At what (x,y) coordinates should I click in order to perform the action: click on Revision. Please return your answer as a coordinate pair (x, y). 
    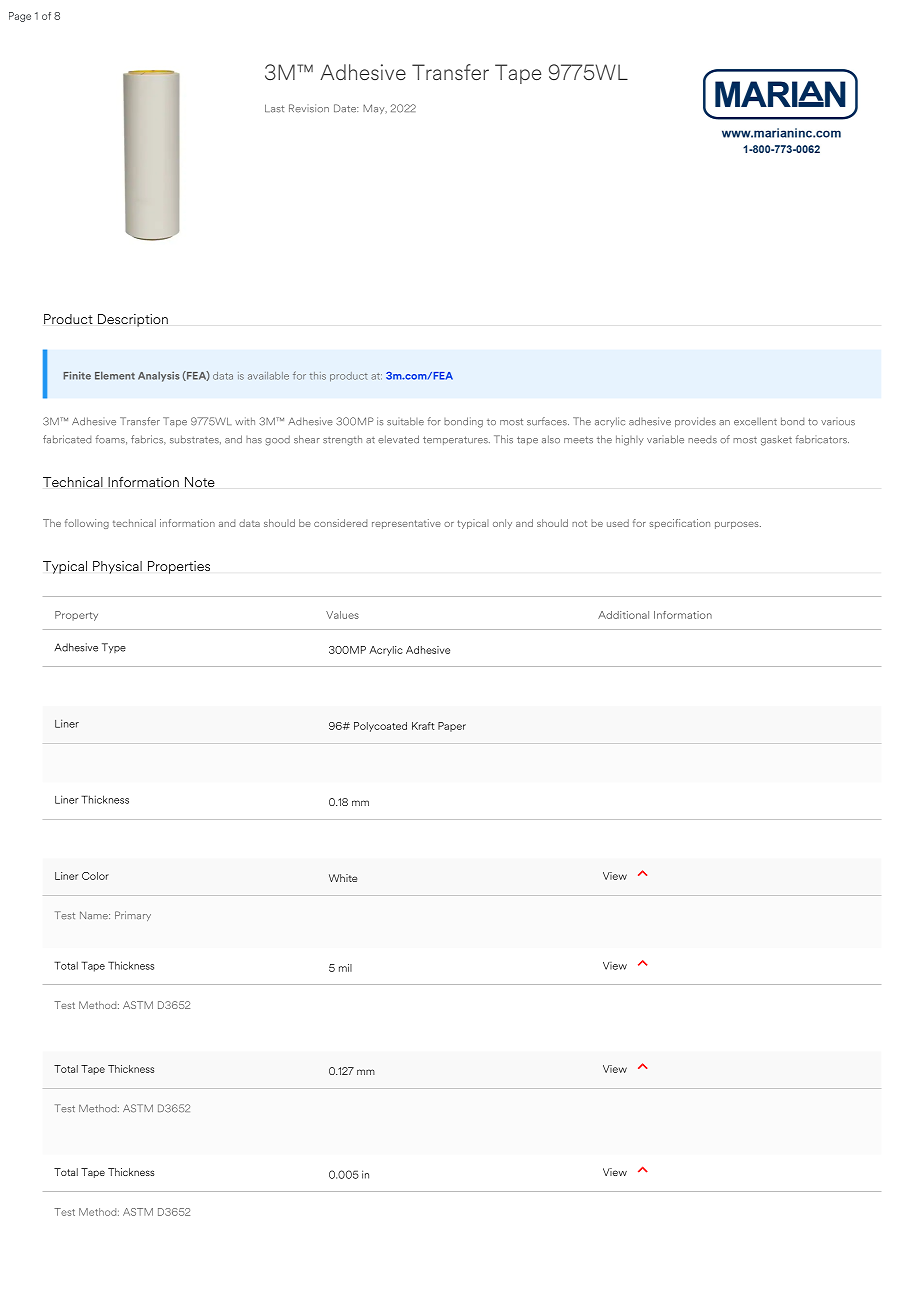
    Looking at the image, I should click on (309, 108).
